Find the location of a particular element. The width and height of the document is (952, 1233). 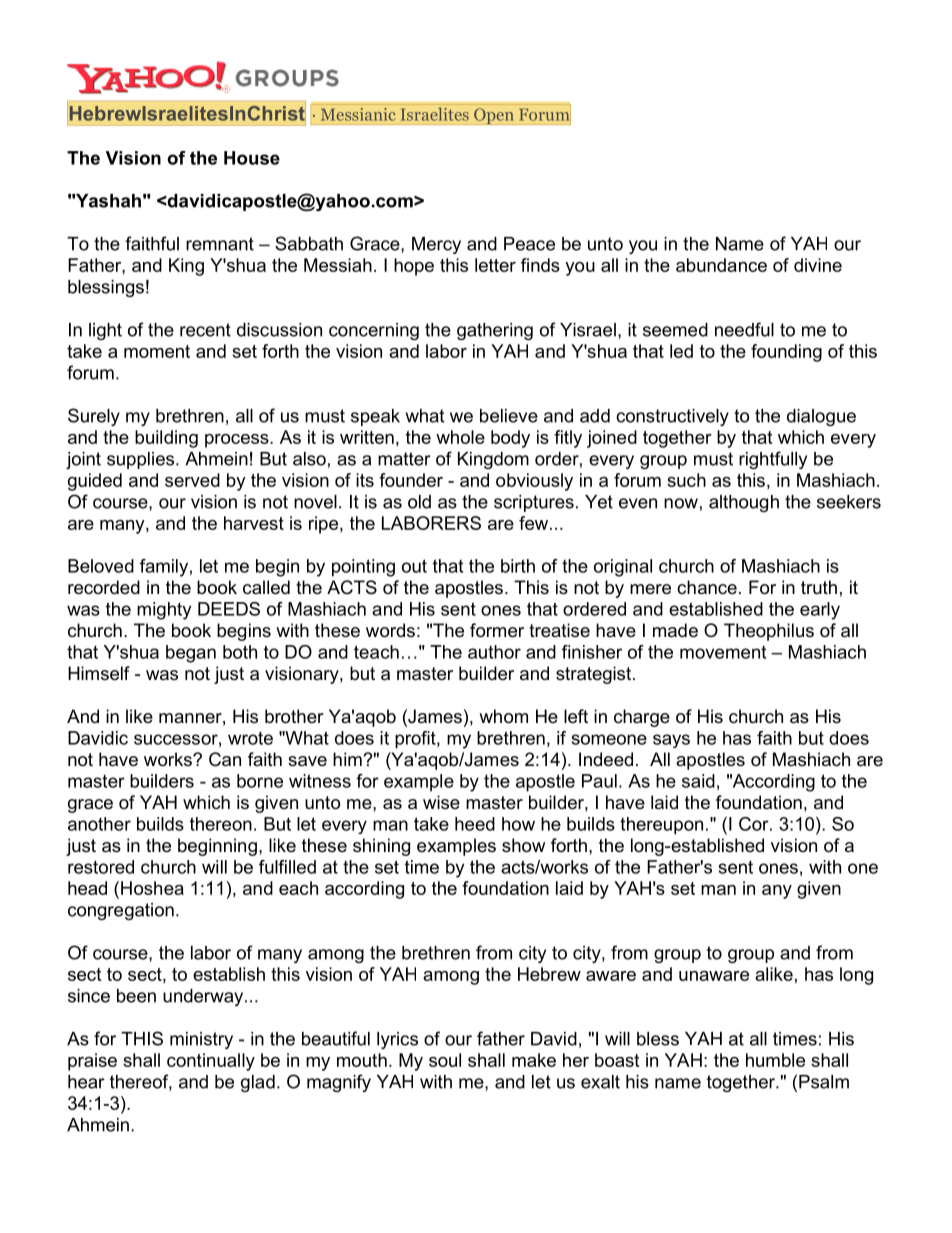

whole is located at coordinates (460, 437).
